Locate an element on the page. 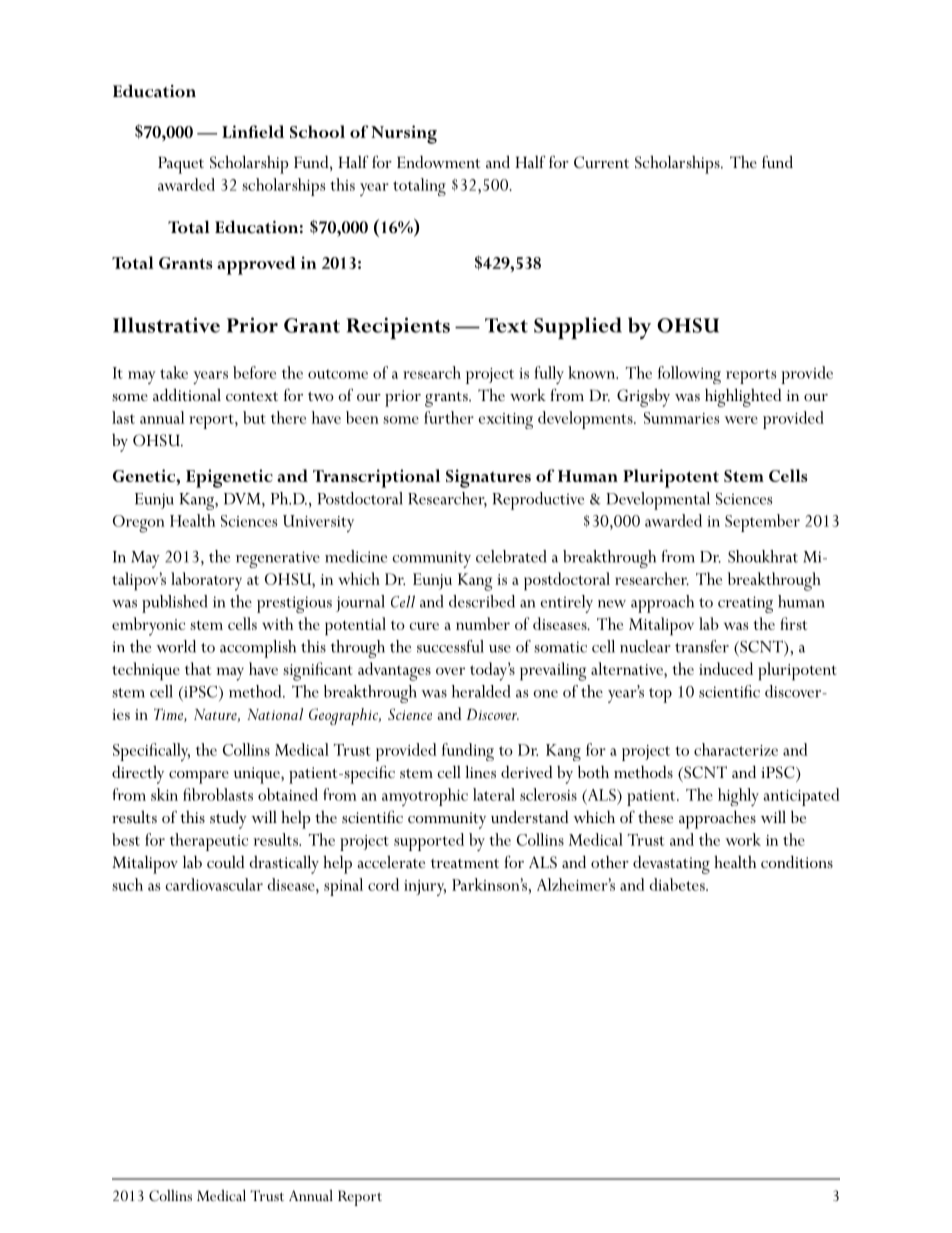  could is located at coordinates (226, 861).
